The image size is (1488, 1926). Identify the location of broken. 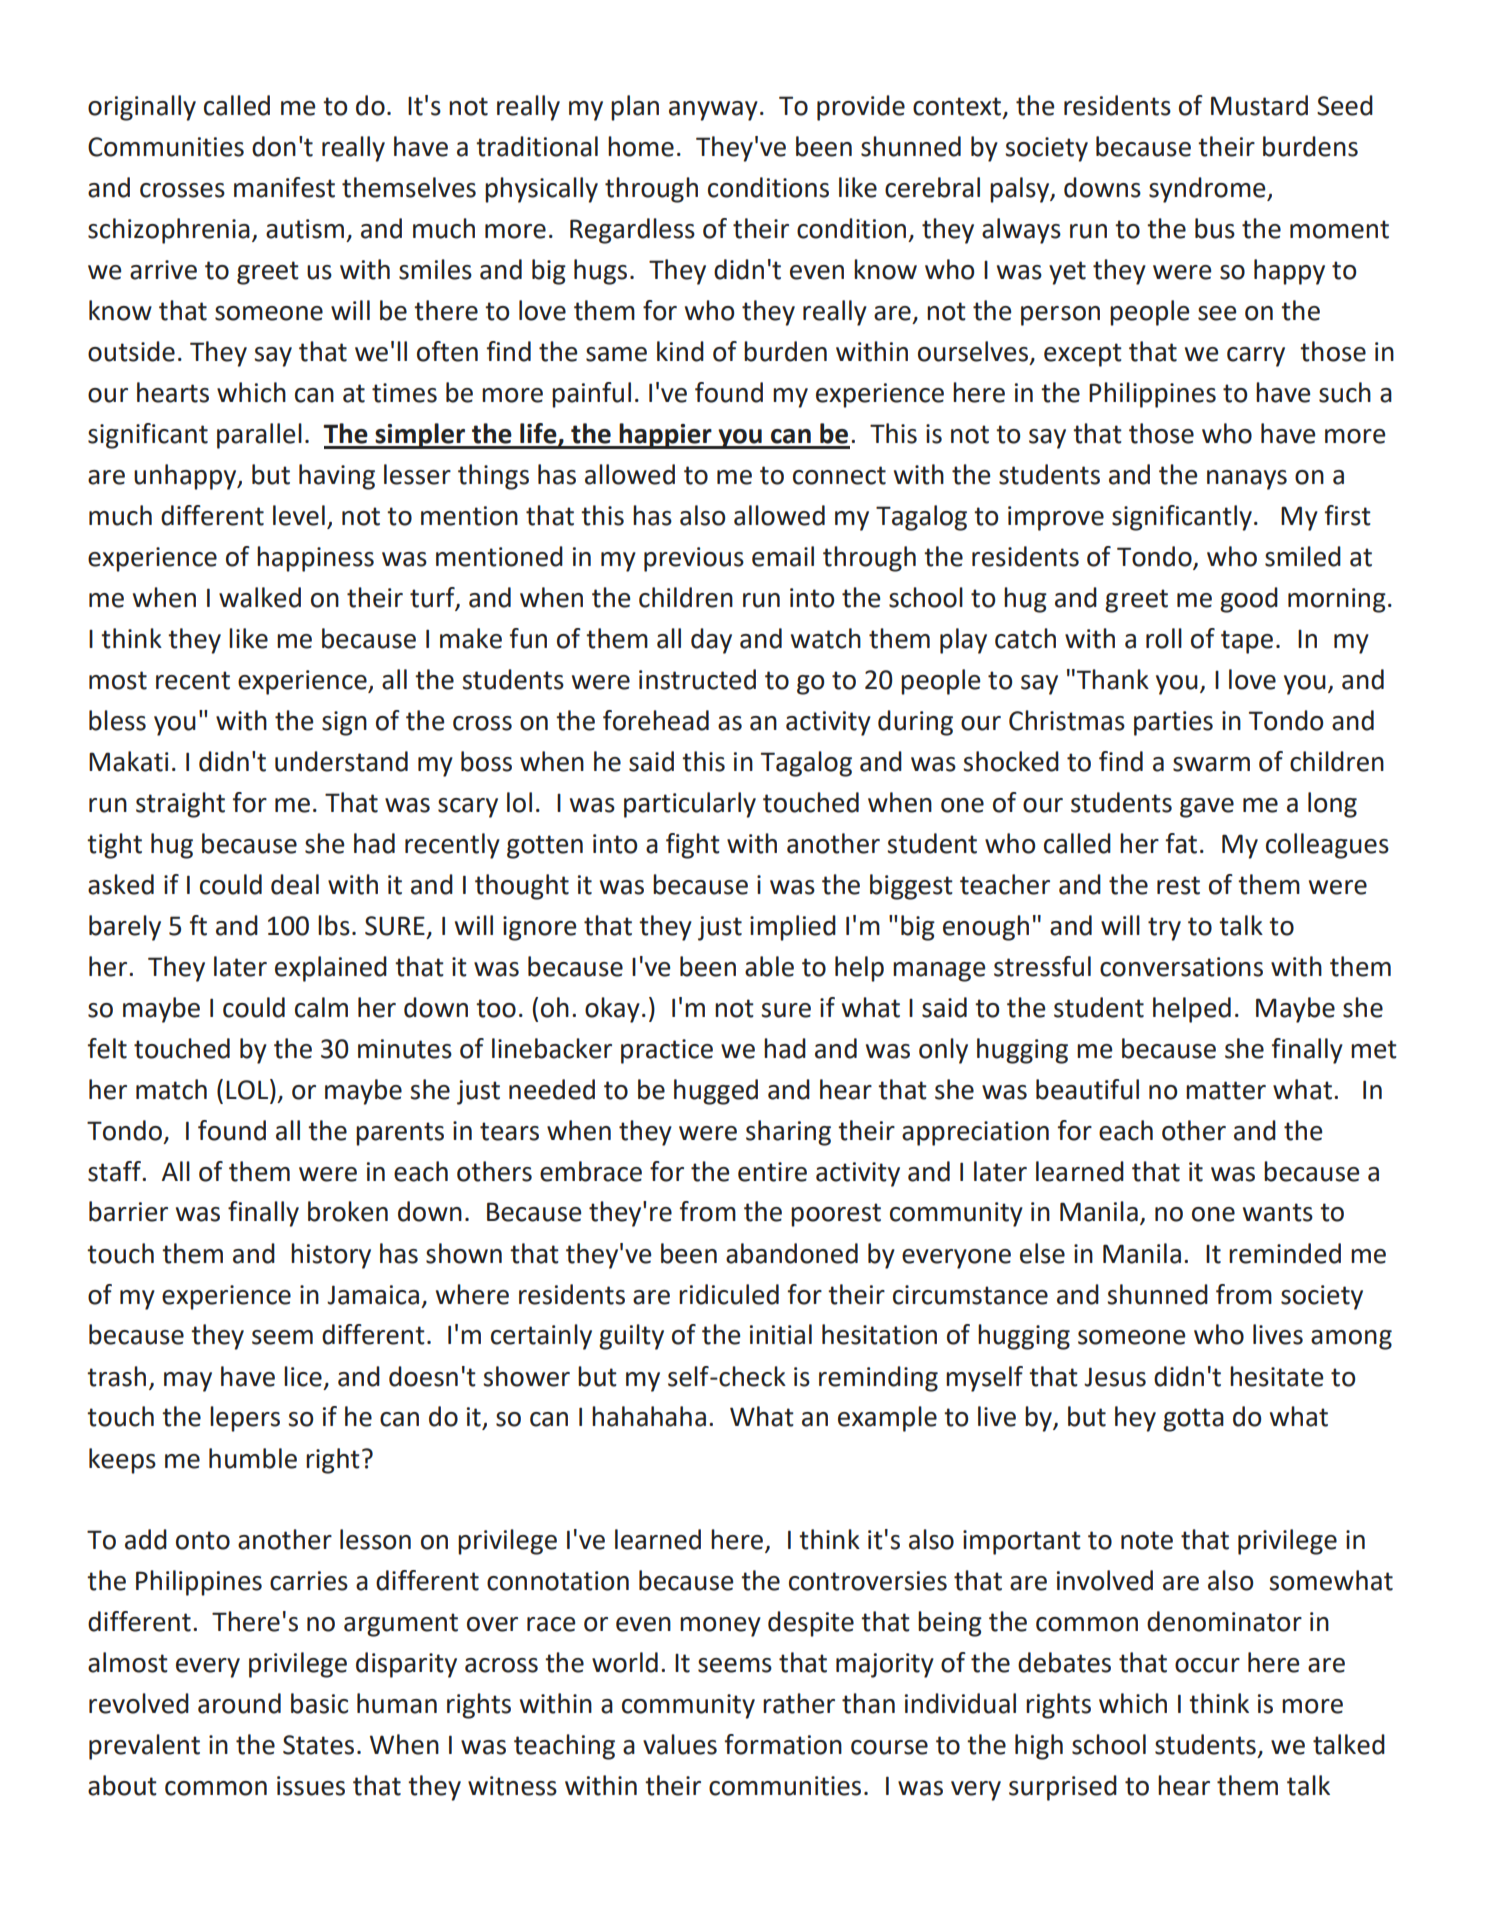
(348, 1211).
